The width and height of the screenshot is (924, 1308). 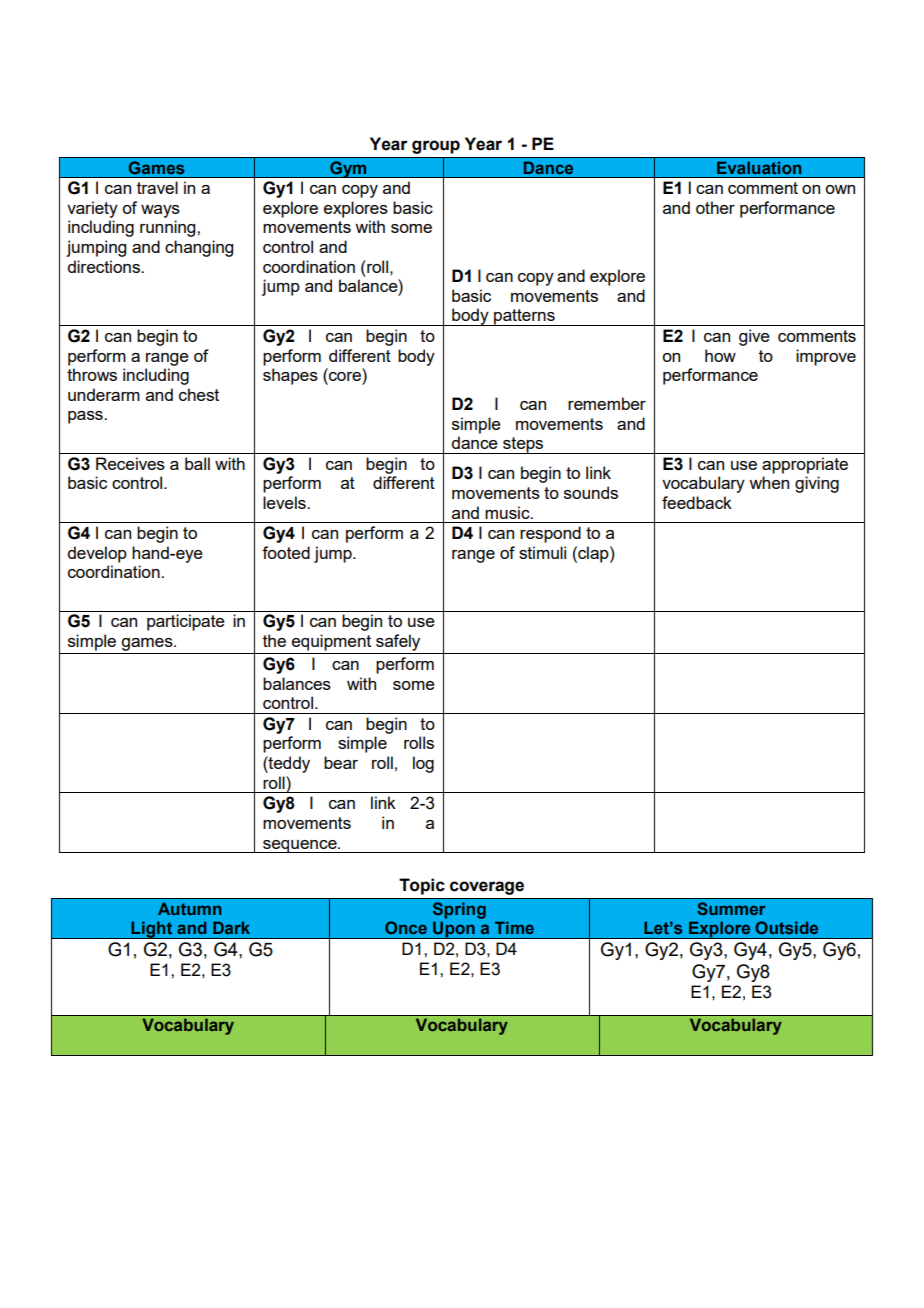 I want to click on travel, so click(x=157, y=187).
